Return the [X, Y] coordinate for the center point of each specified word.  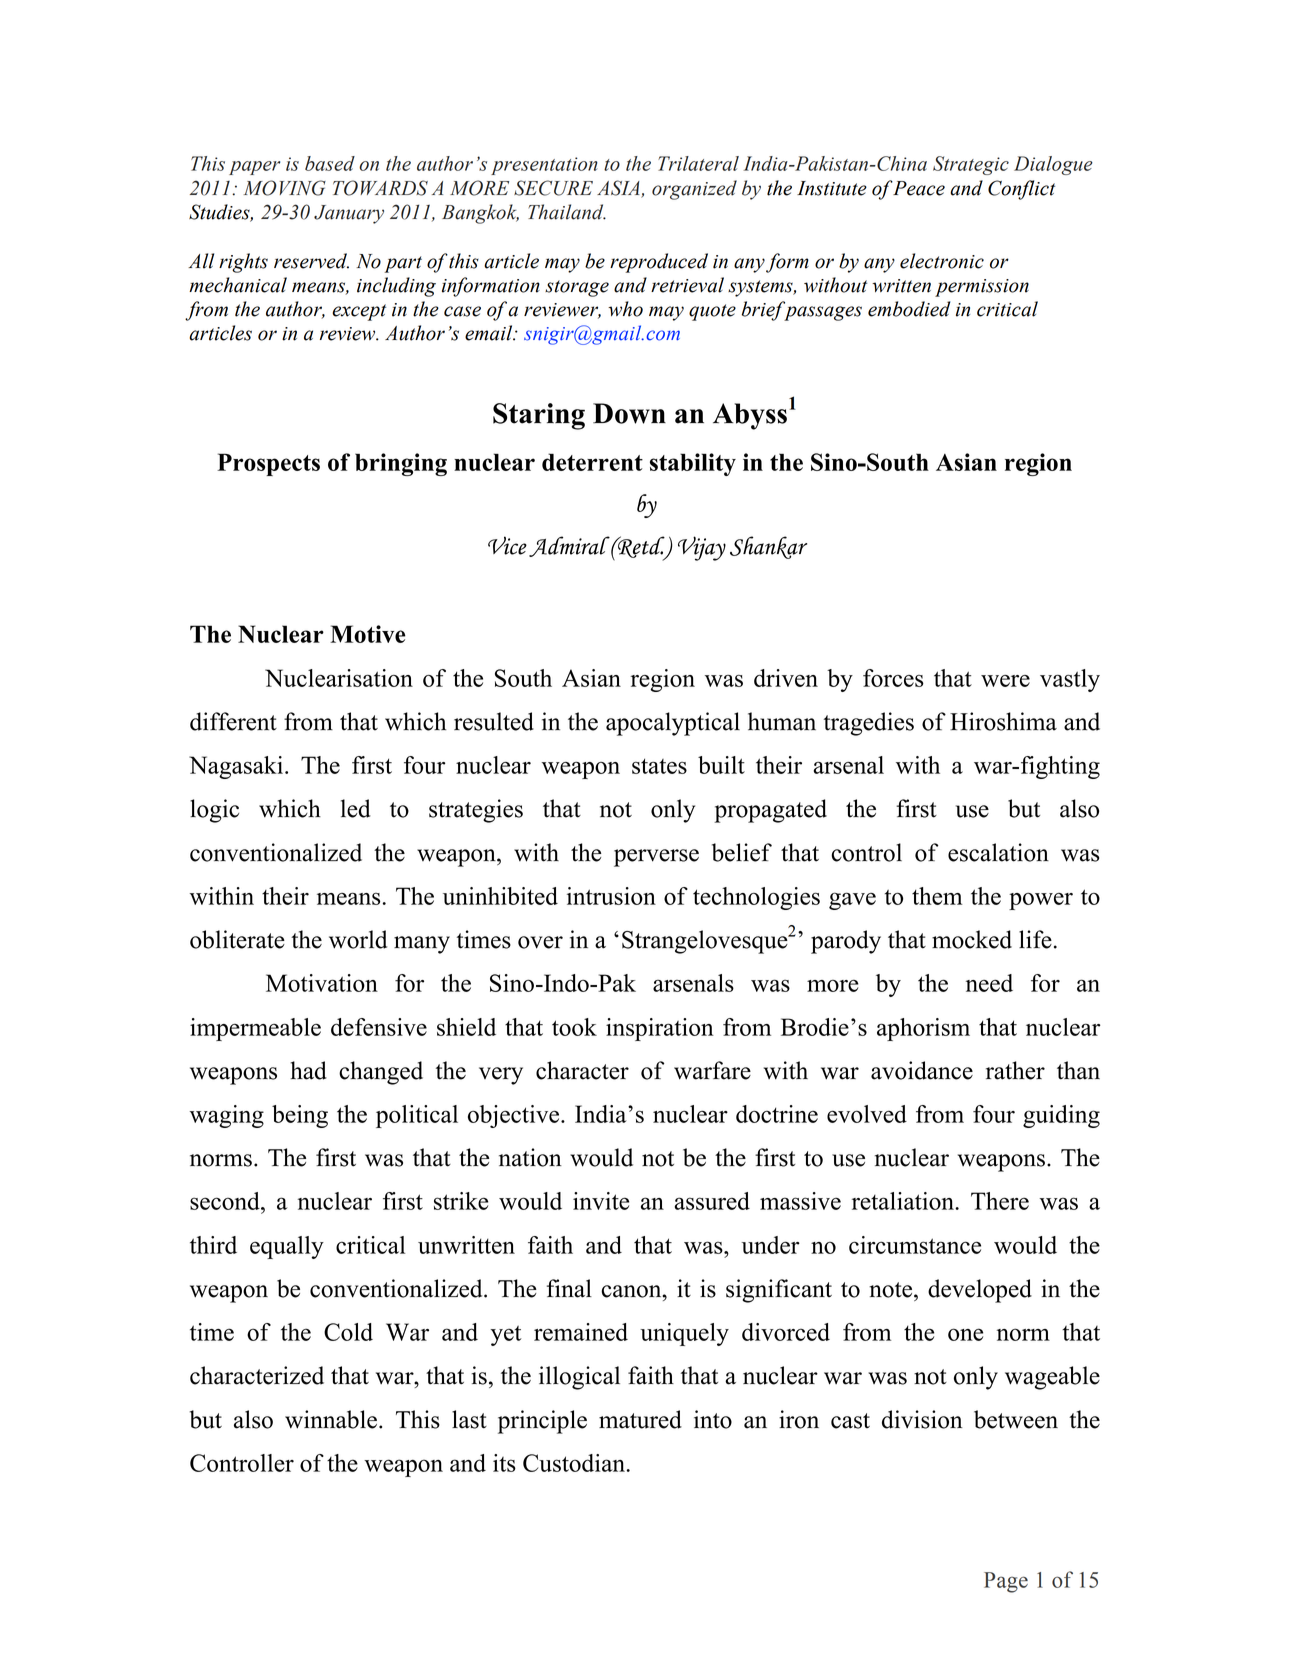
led [356, 808]
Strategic [971, 165]
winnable [331, 1419]
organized [694, 190]
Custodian [575, 1463]
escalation [998, 852]
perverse [656, 858]
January [349, 214]
